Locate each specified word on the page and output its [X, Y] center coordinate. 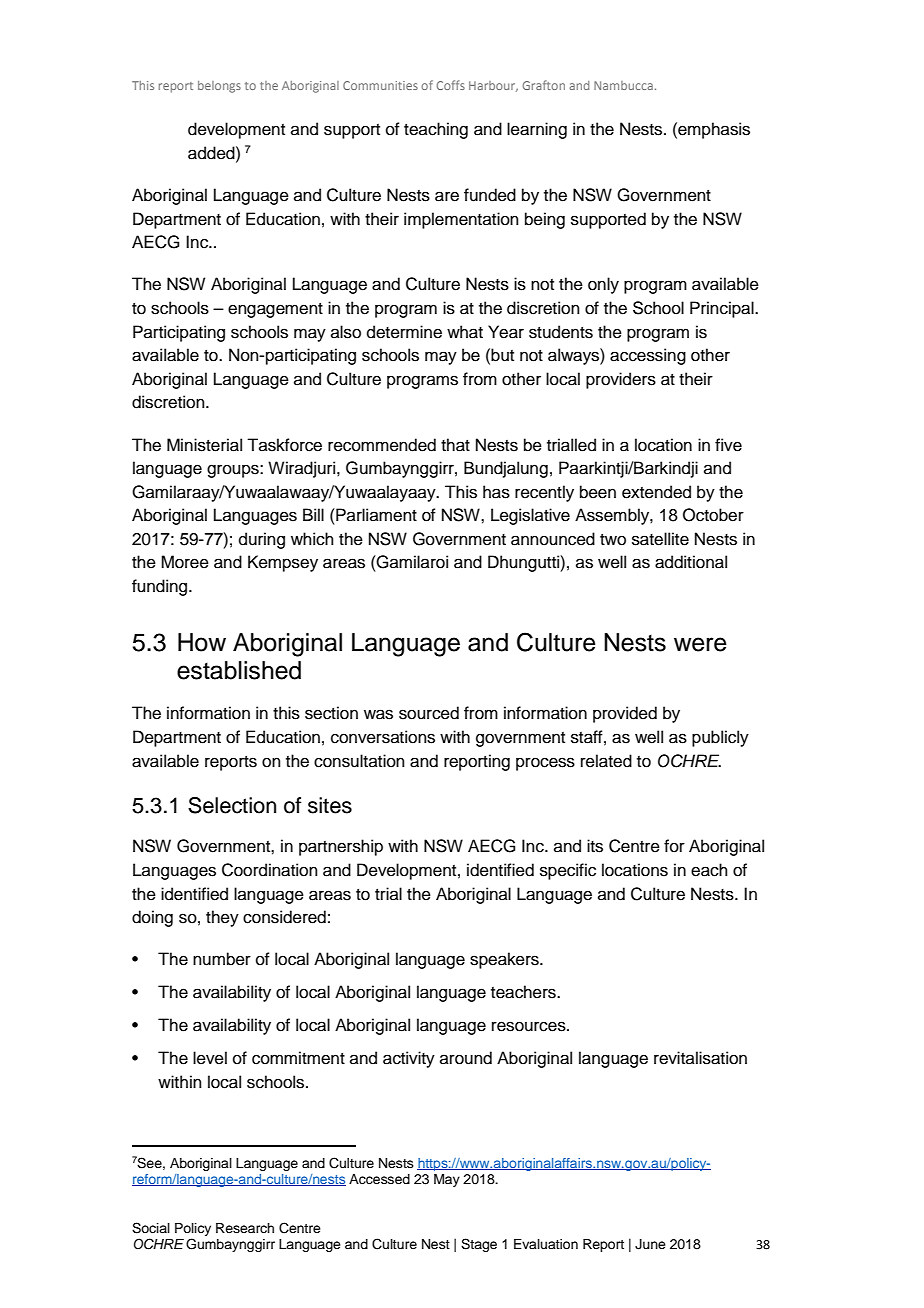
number [222, 959]
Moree [185, 562]
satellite [660, 539]
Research [245, 1228]
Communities [380, 85]
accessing [648, 356]
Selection [232, 805]
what [465, 332]
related [606, 761]
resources [530, 1026]
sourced [429, 713]
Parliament [375, 515]
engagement [275, 310]
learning [537, 130]
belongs [219, 87]
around [466, 1058]
